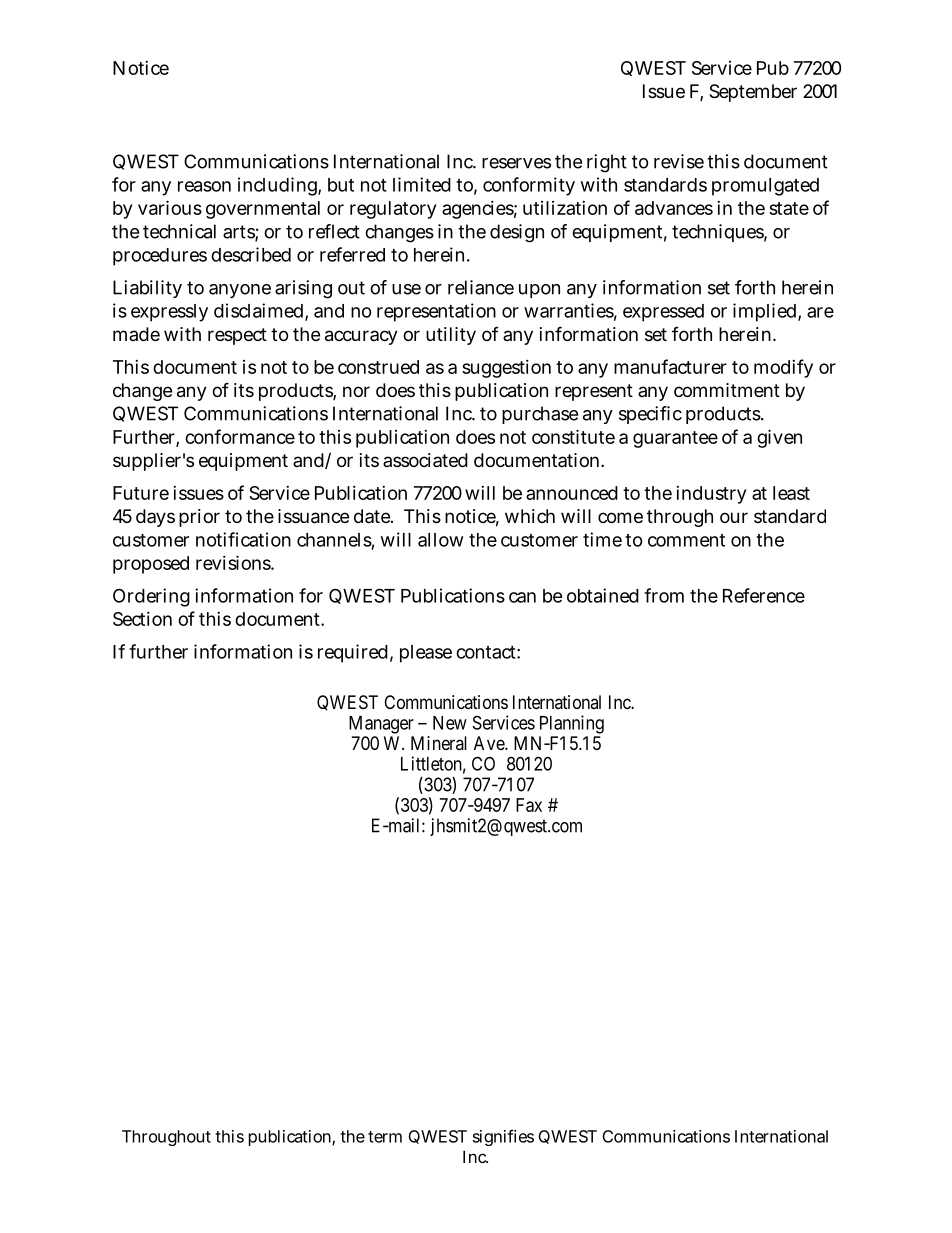 This screenshot has height=1233, width=952. Describe the element at coordinates (204, 186) in the screenshot. I see `reason` at that location.
